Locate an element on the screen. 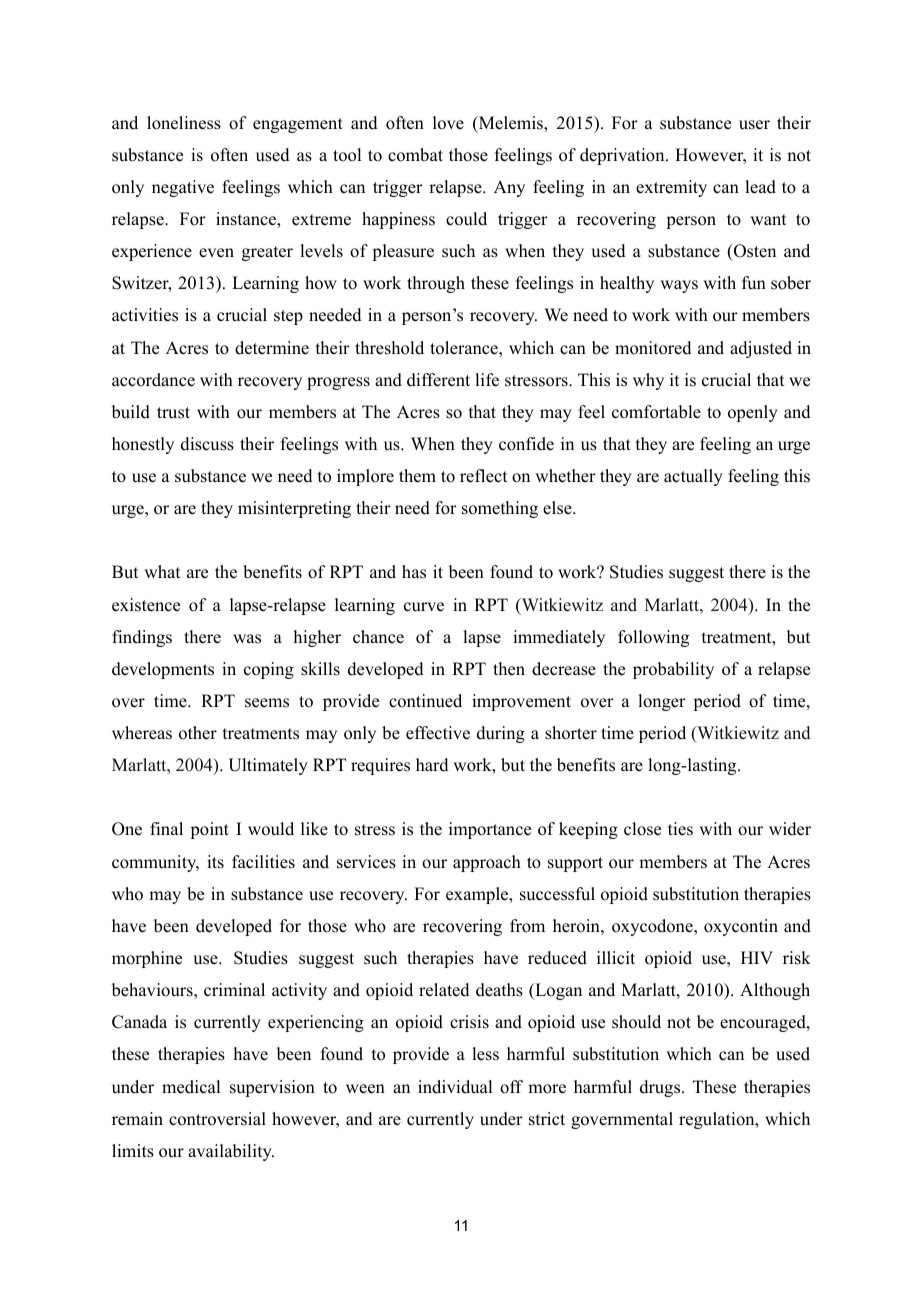 The image size is (924, 1307). love is located at coordinates (448, 123).
